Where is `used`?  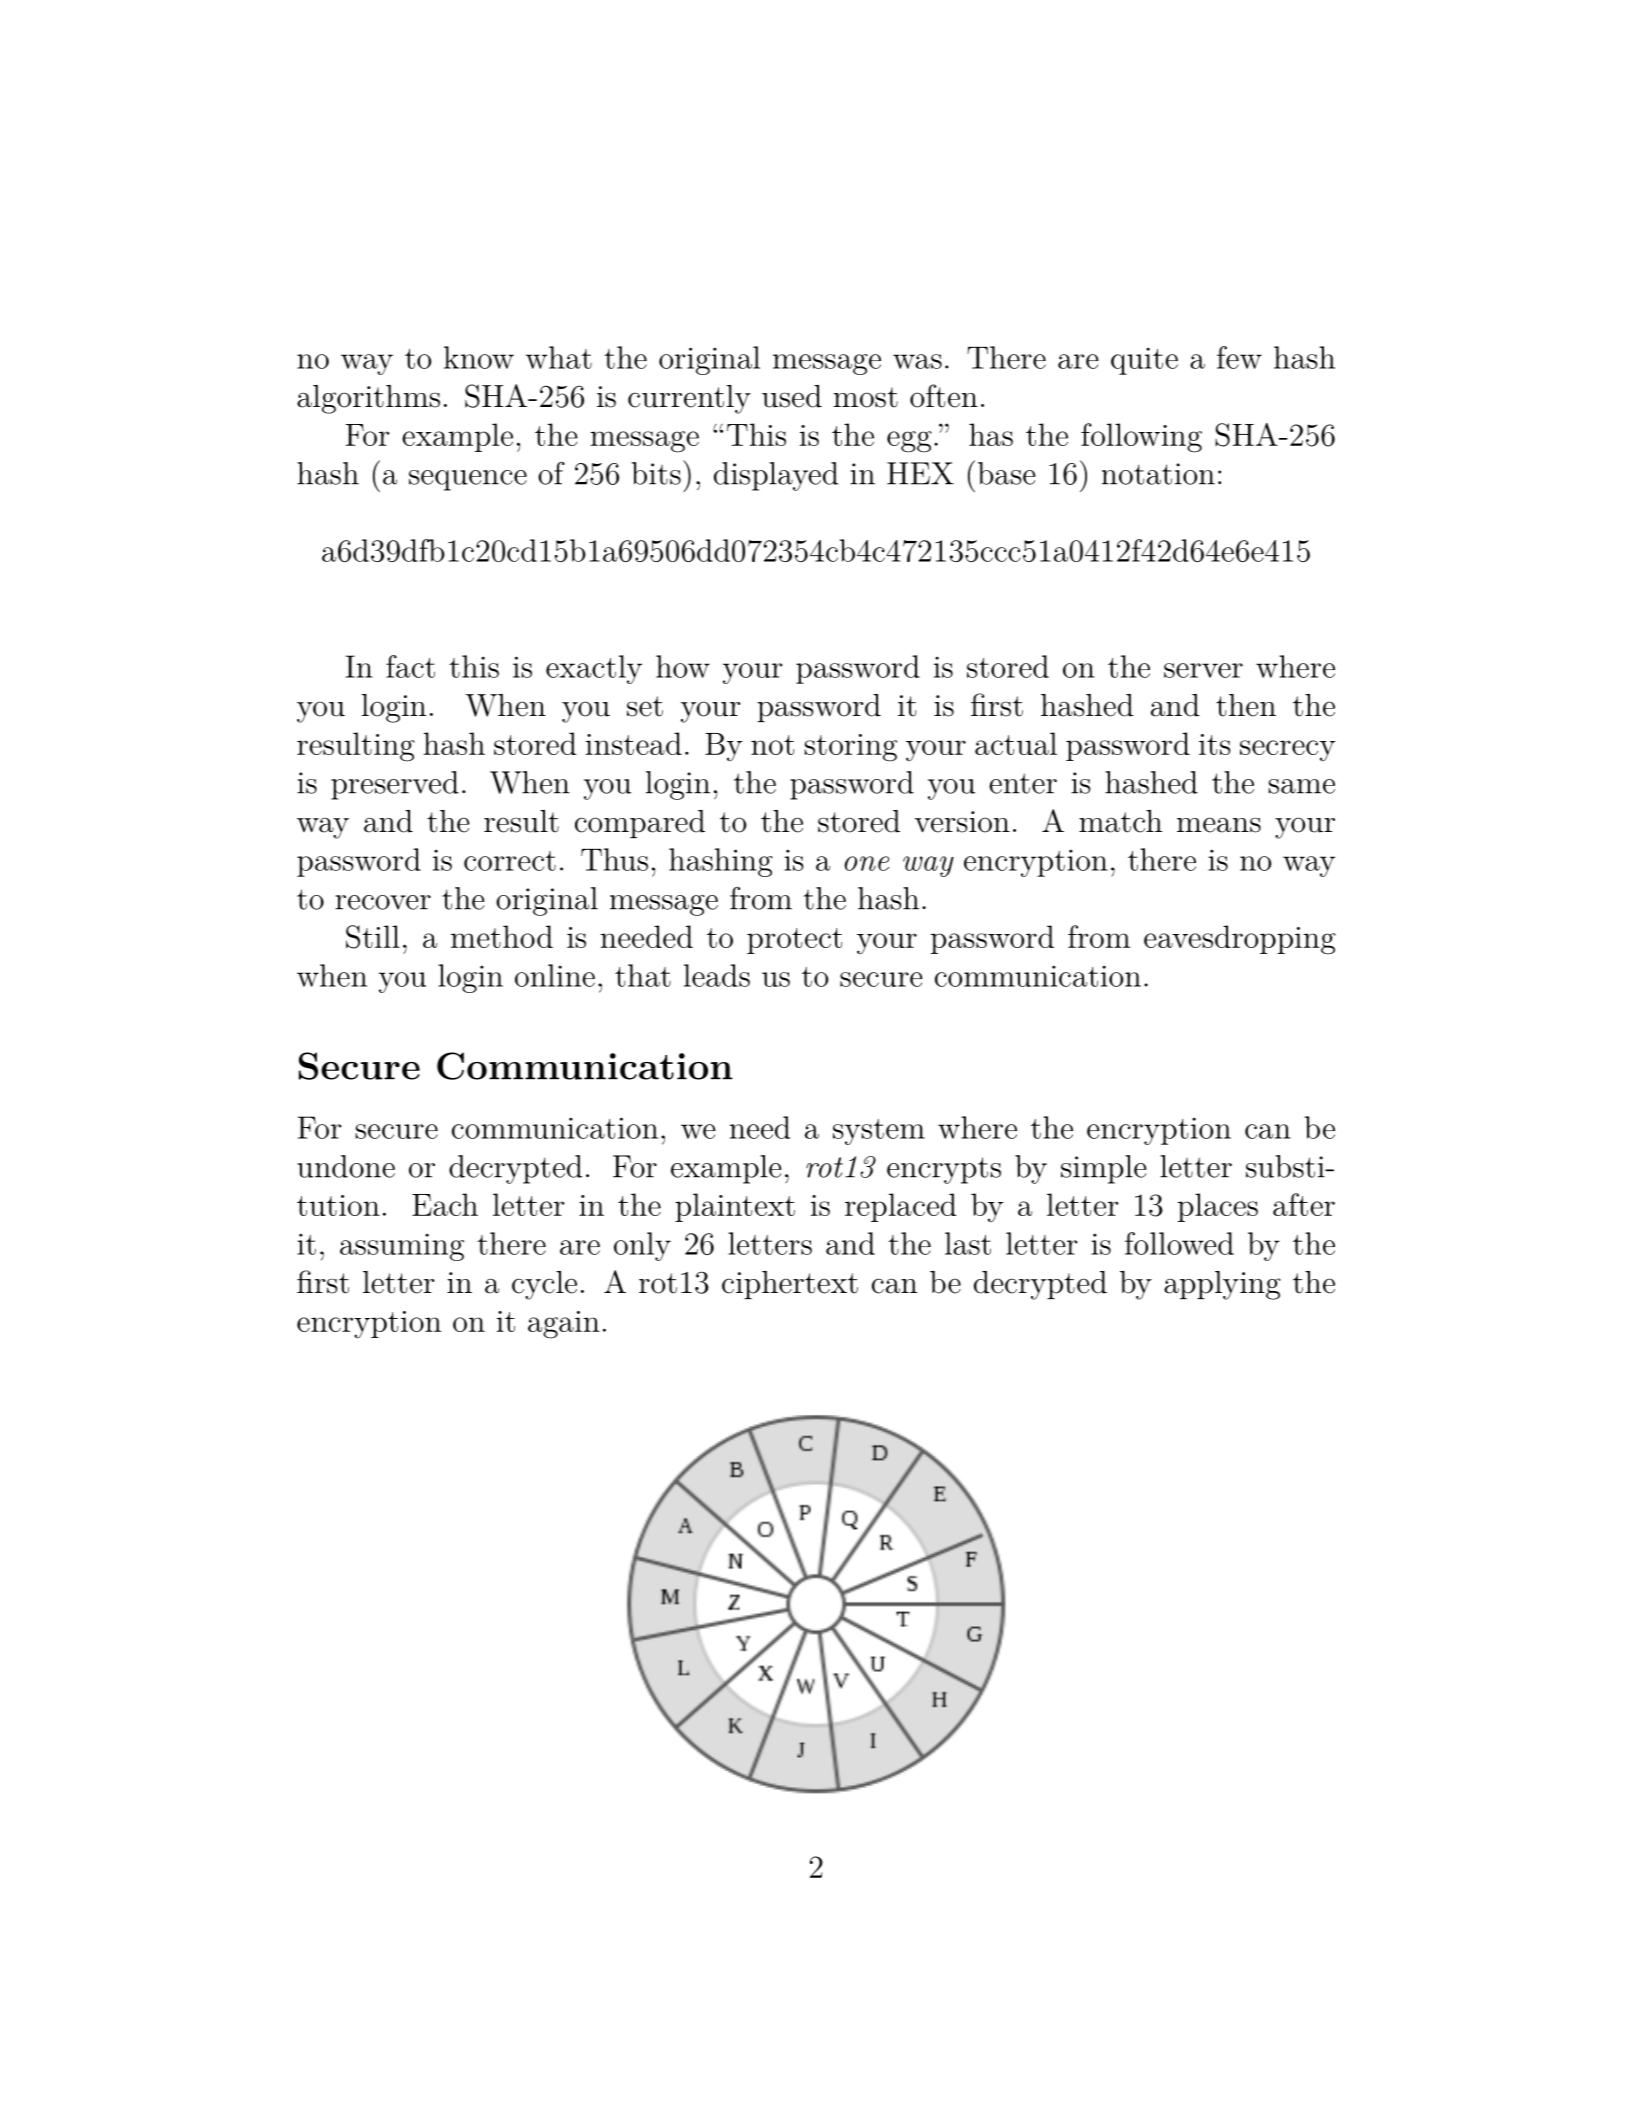 used is located at coordinates (792, 396).
